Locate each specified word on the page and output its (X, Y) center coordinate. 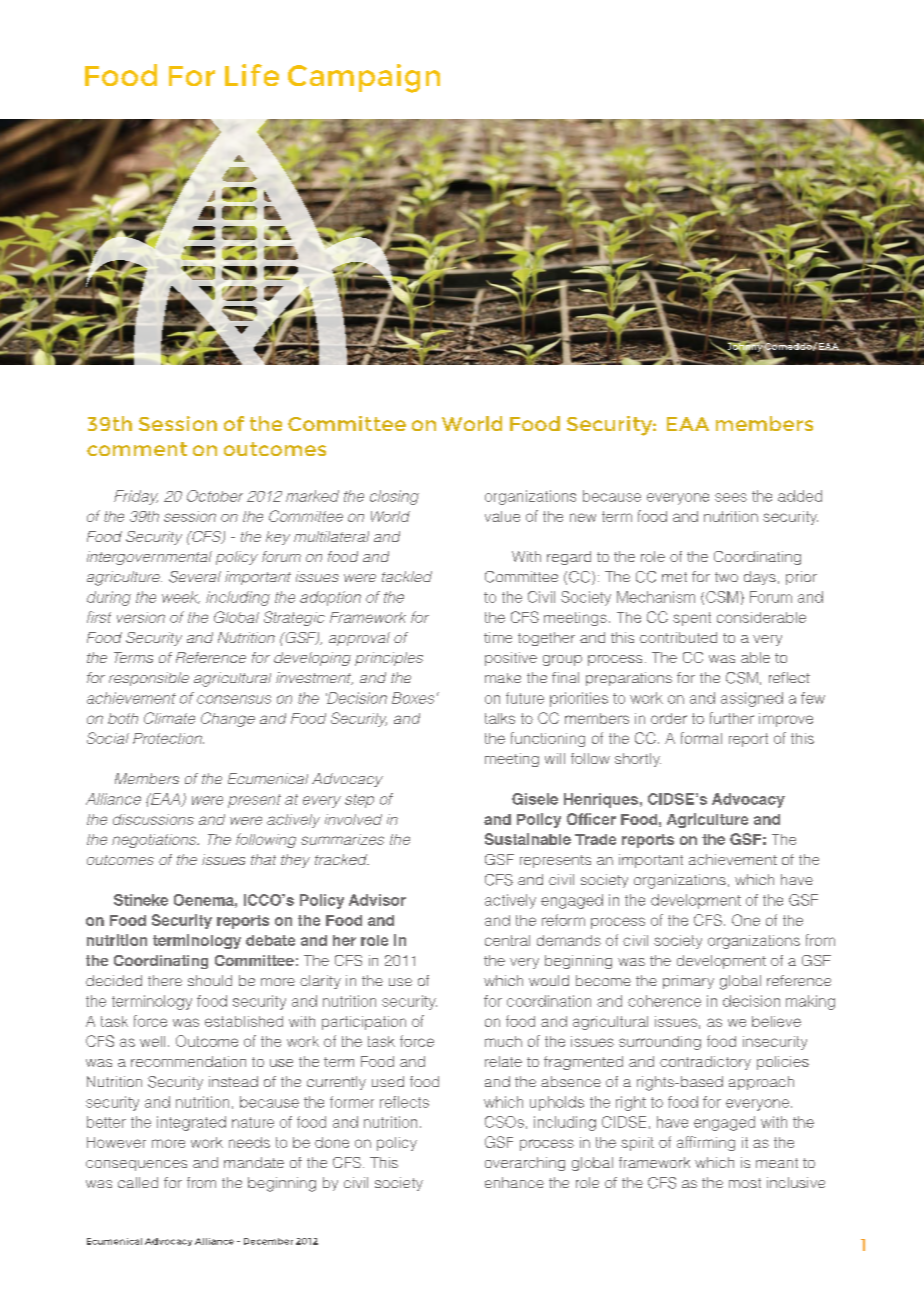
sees (731, 497)
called (138, 1182)
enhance (514, 1182)
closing (394, 497)
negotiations (155, 841)
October (215, 496)
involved (353, 819)
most (745, 1183)
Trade (595, 839)
